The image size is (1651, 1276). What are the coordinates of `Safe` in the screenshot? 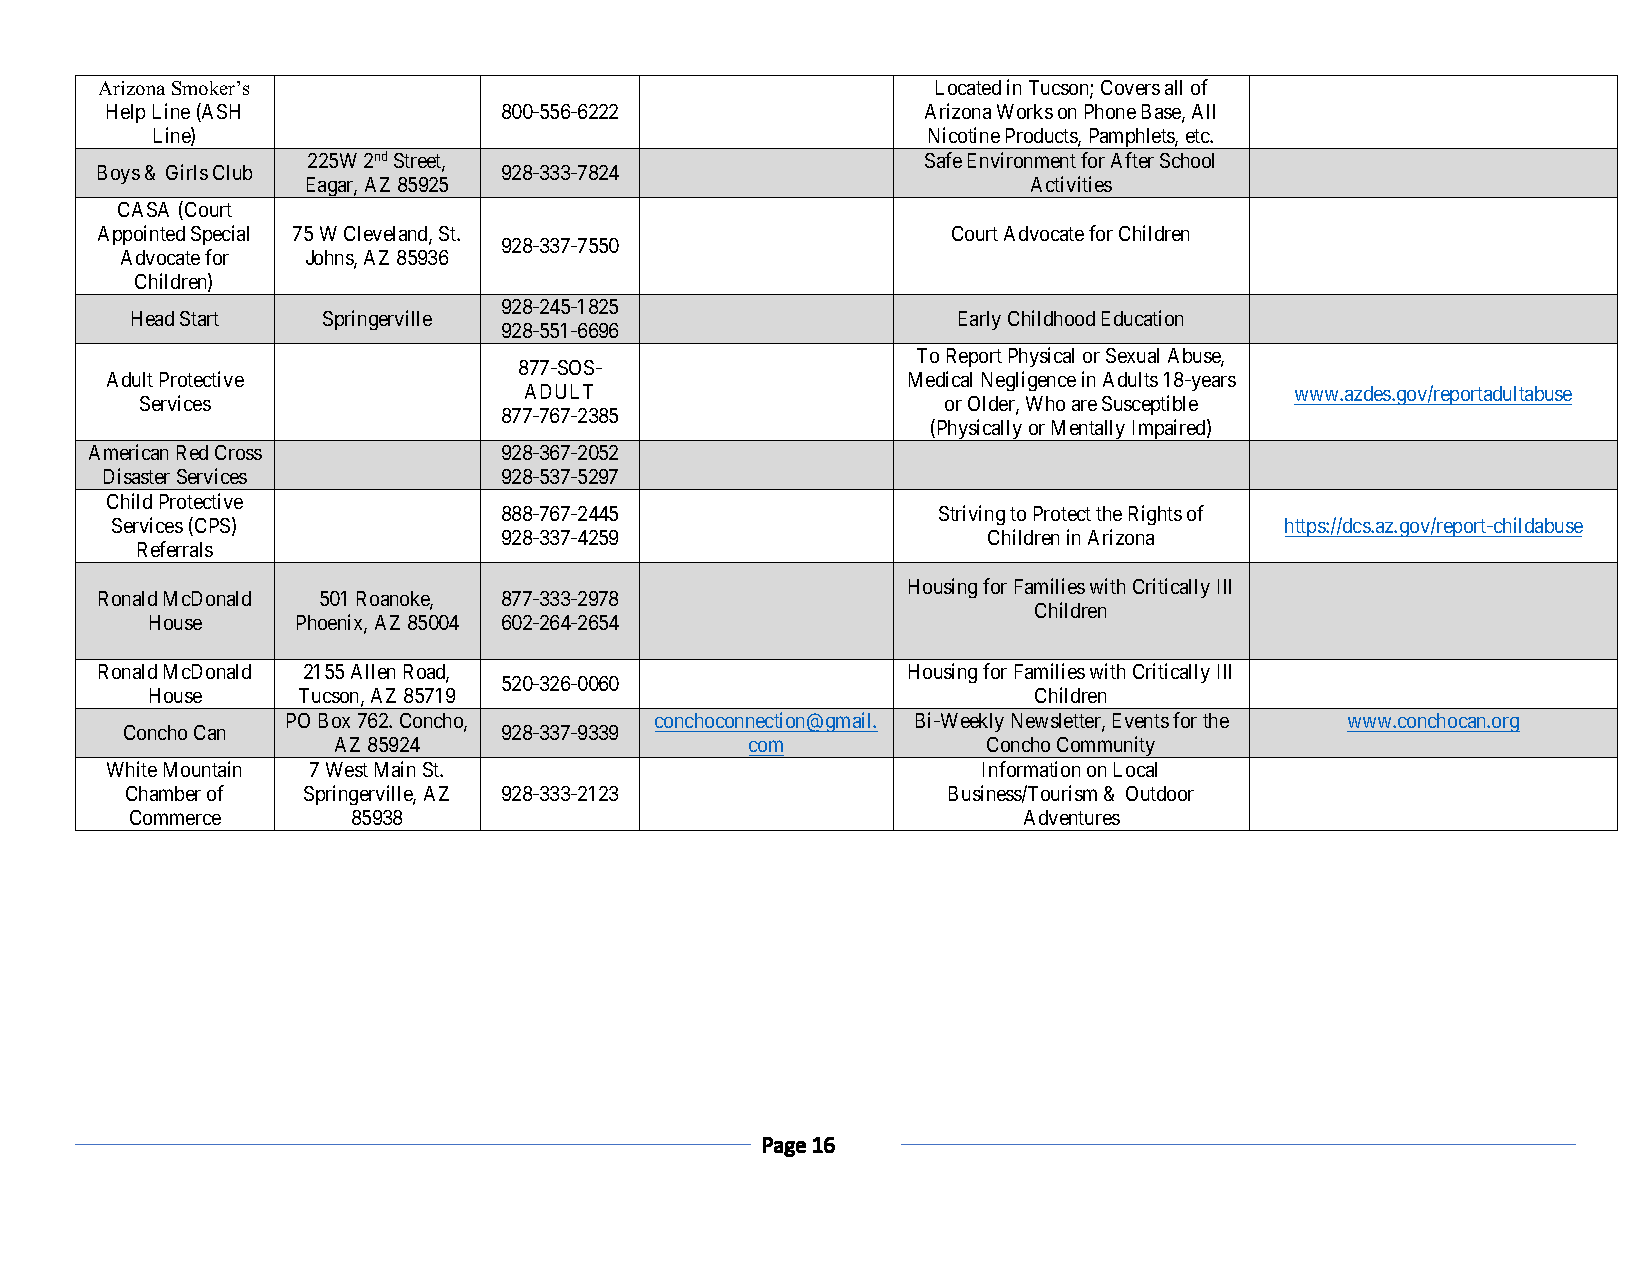 It's located at (943, 160).
